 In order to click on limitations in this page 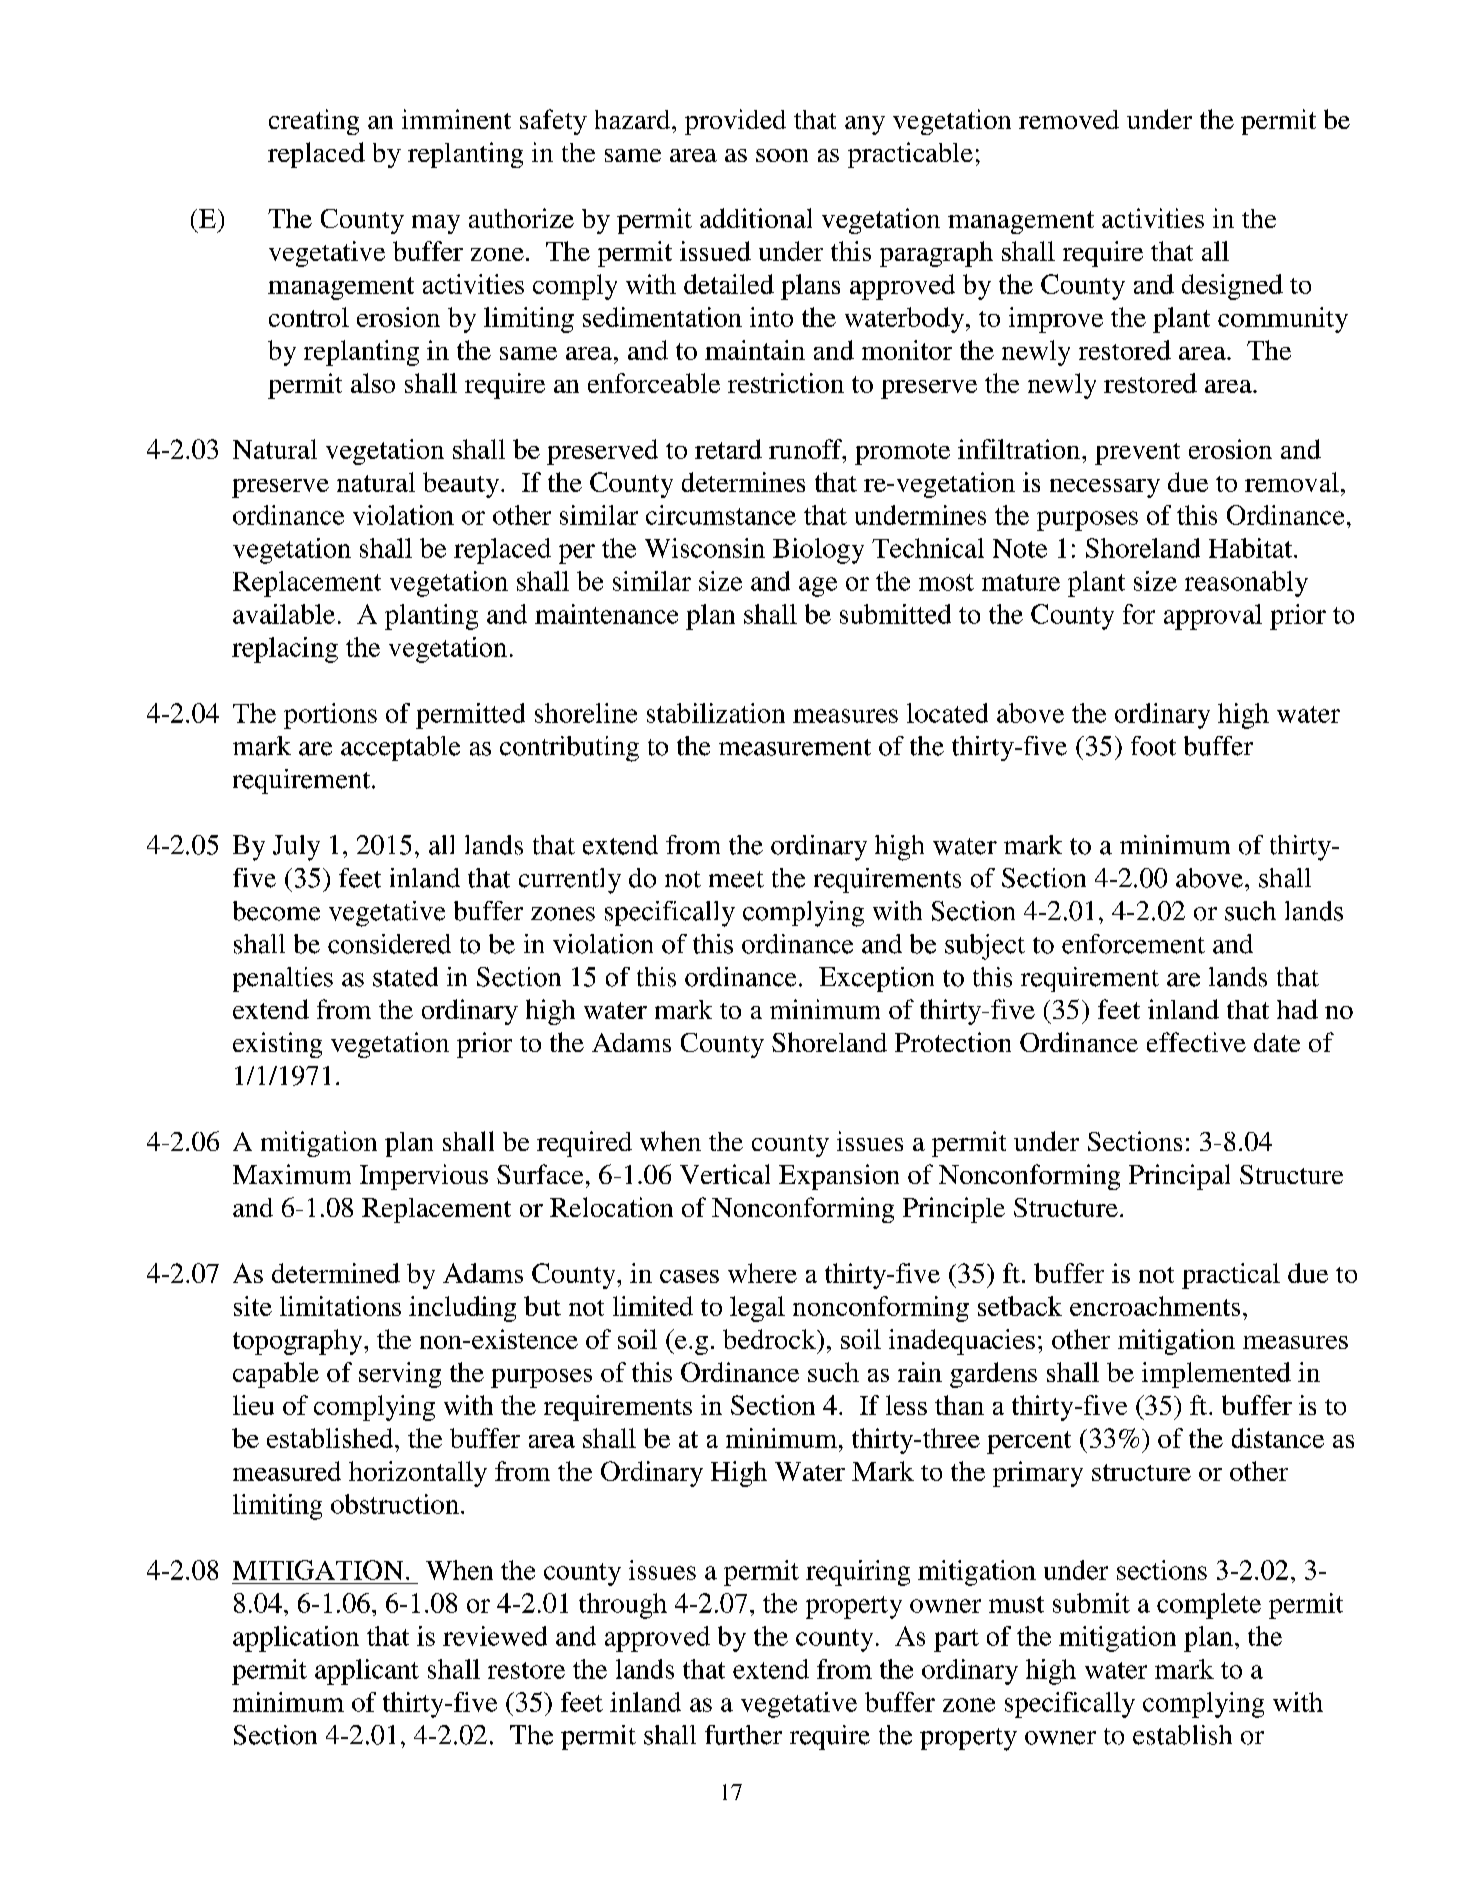, I will do `click(340, 1306)`.
